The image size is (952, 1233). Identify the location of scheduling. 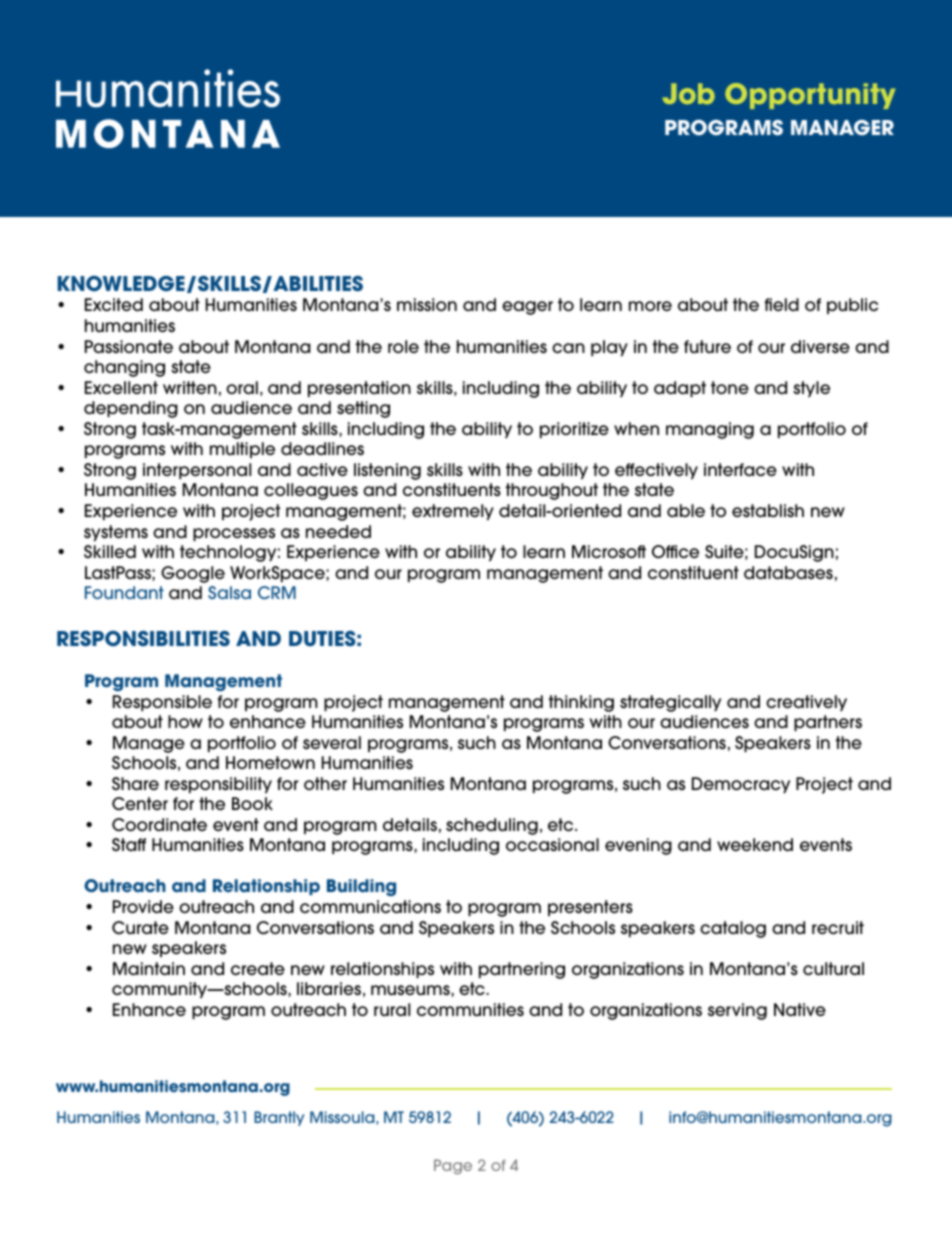
(492, 826).
